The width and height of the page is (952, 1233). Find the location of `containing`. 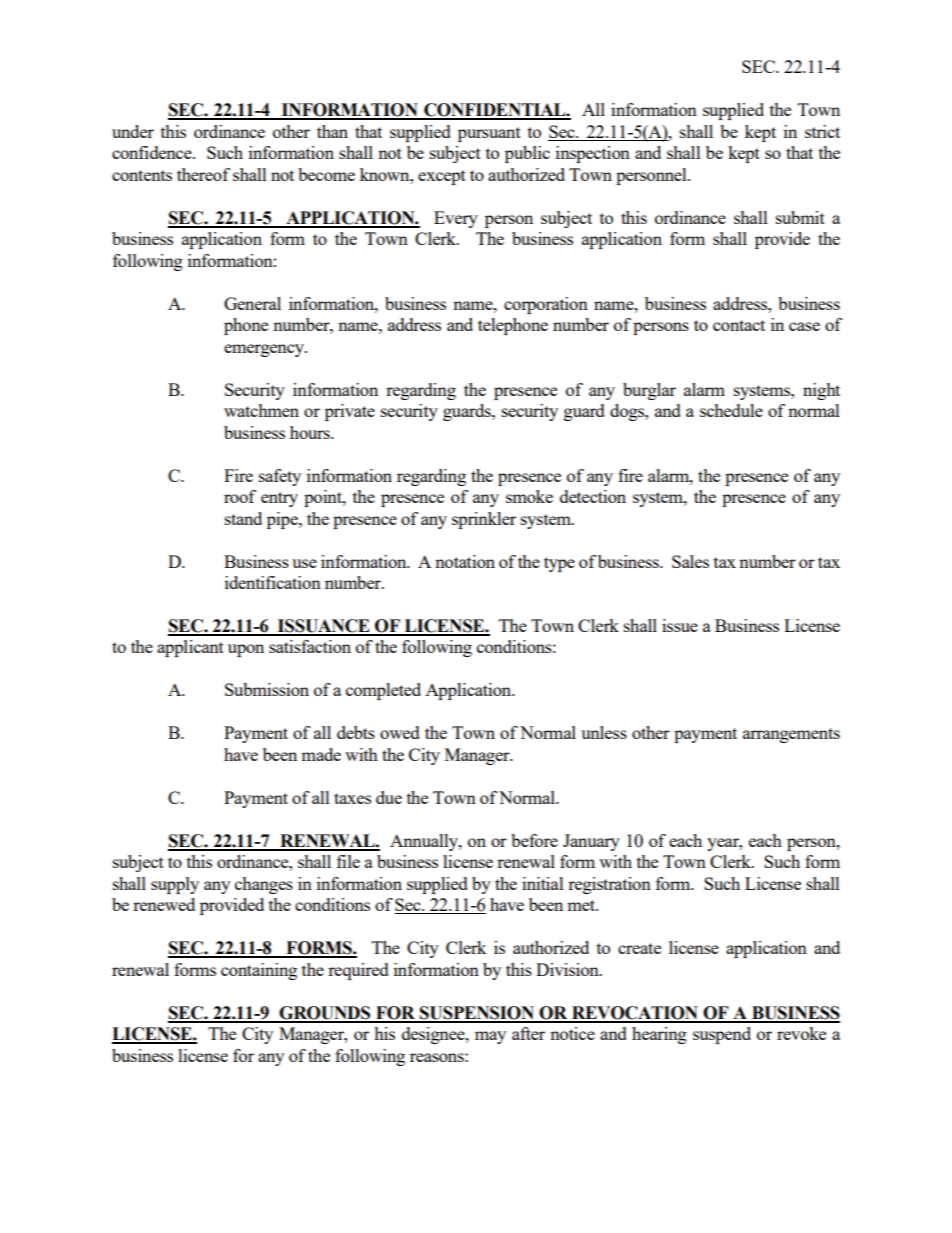

containing is located at coordinates (259, 971).
